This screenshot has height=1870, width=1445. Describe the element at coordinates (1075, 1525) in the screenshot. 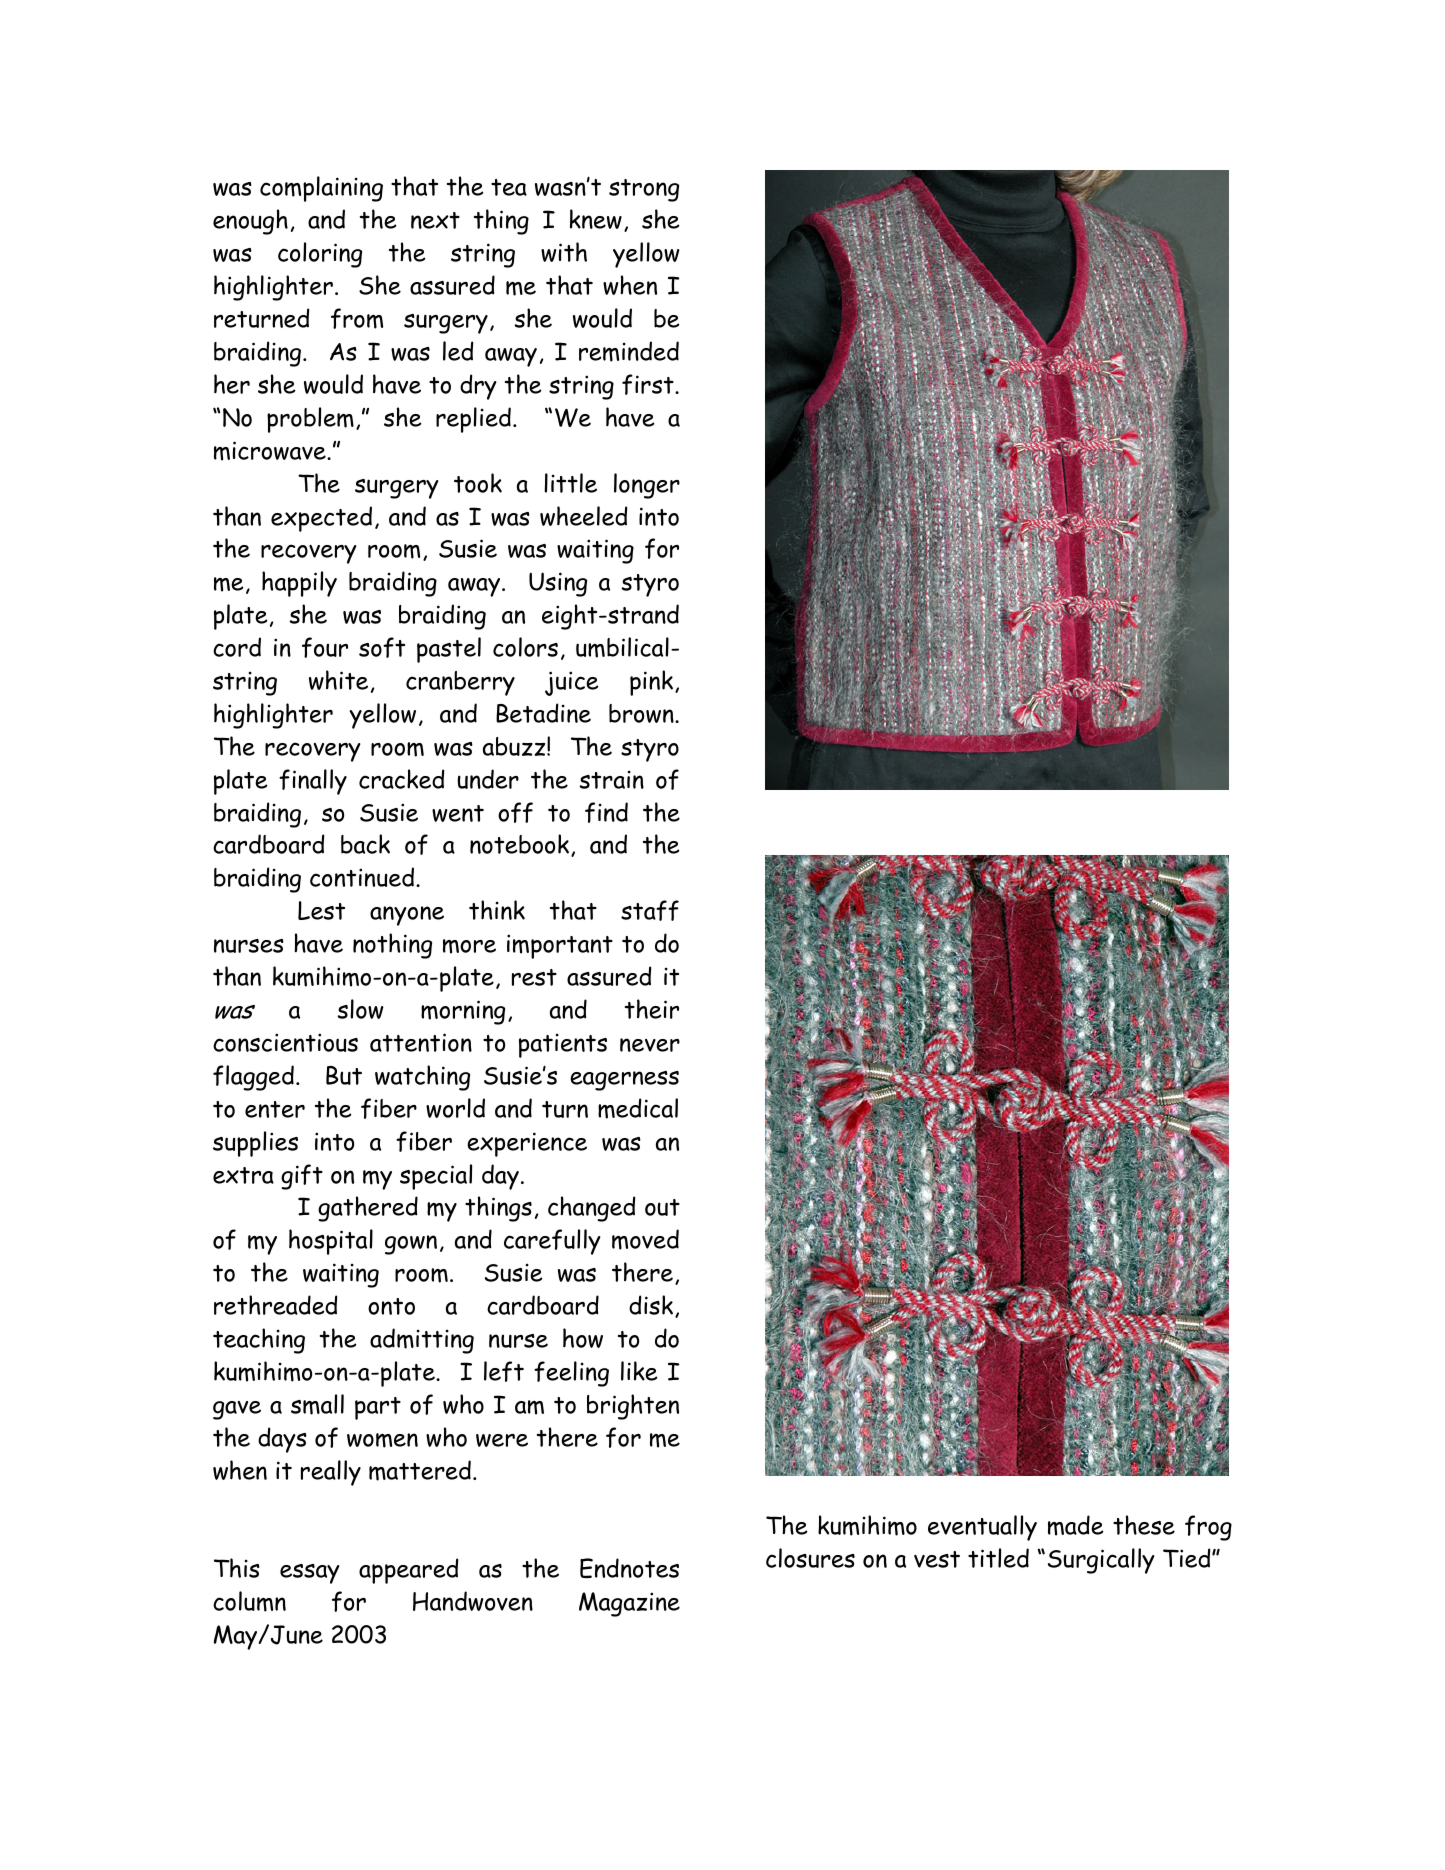

I see `made` at that location.
